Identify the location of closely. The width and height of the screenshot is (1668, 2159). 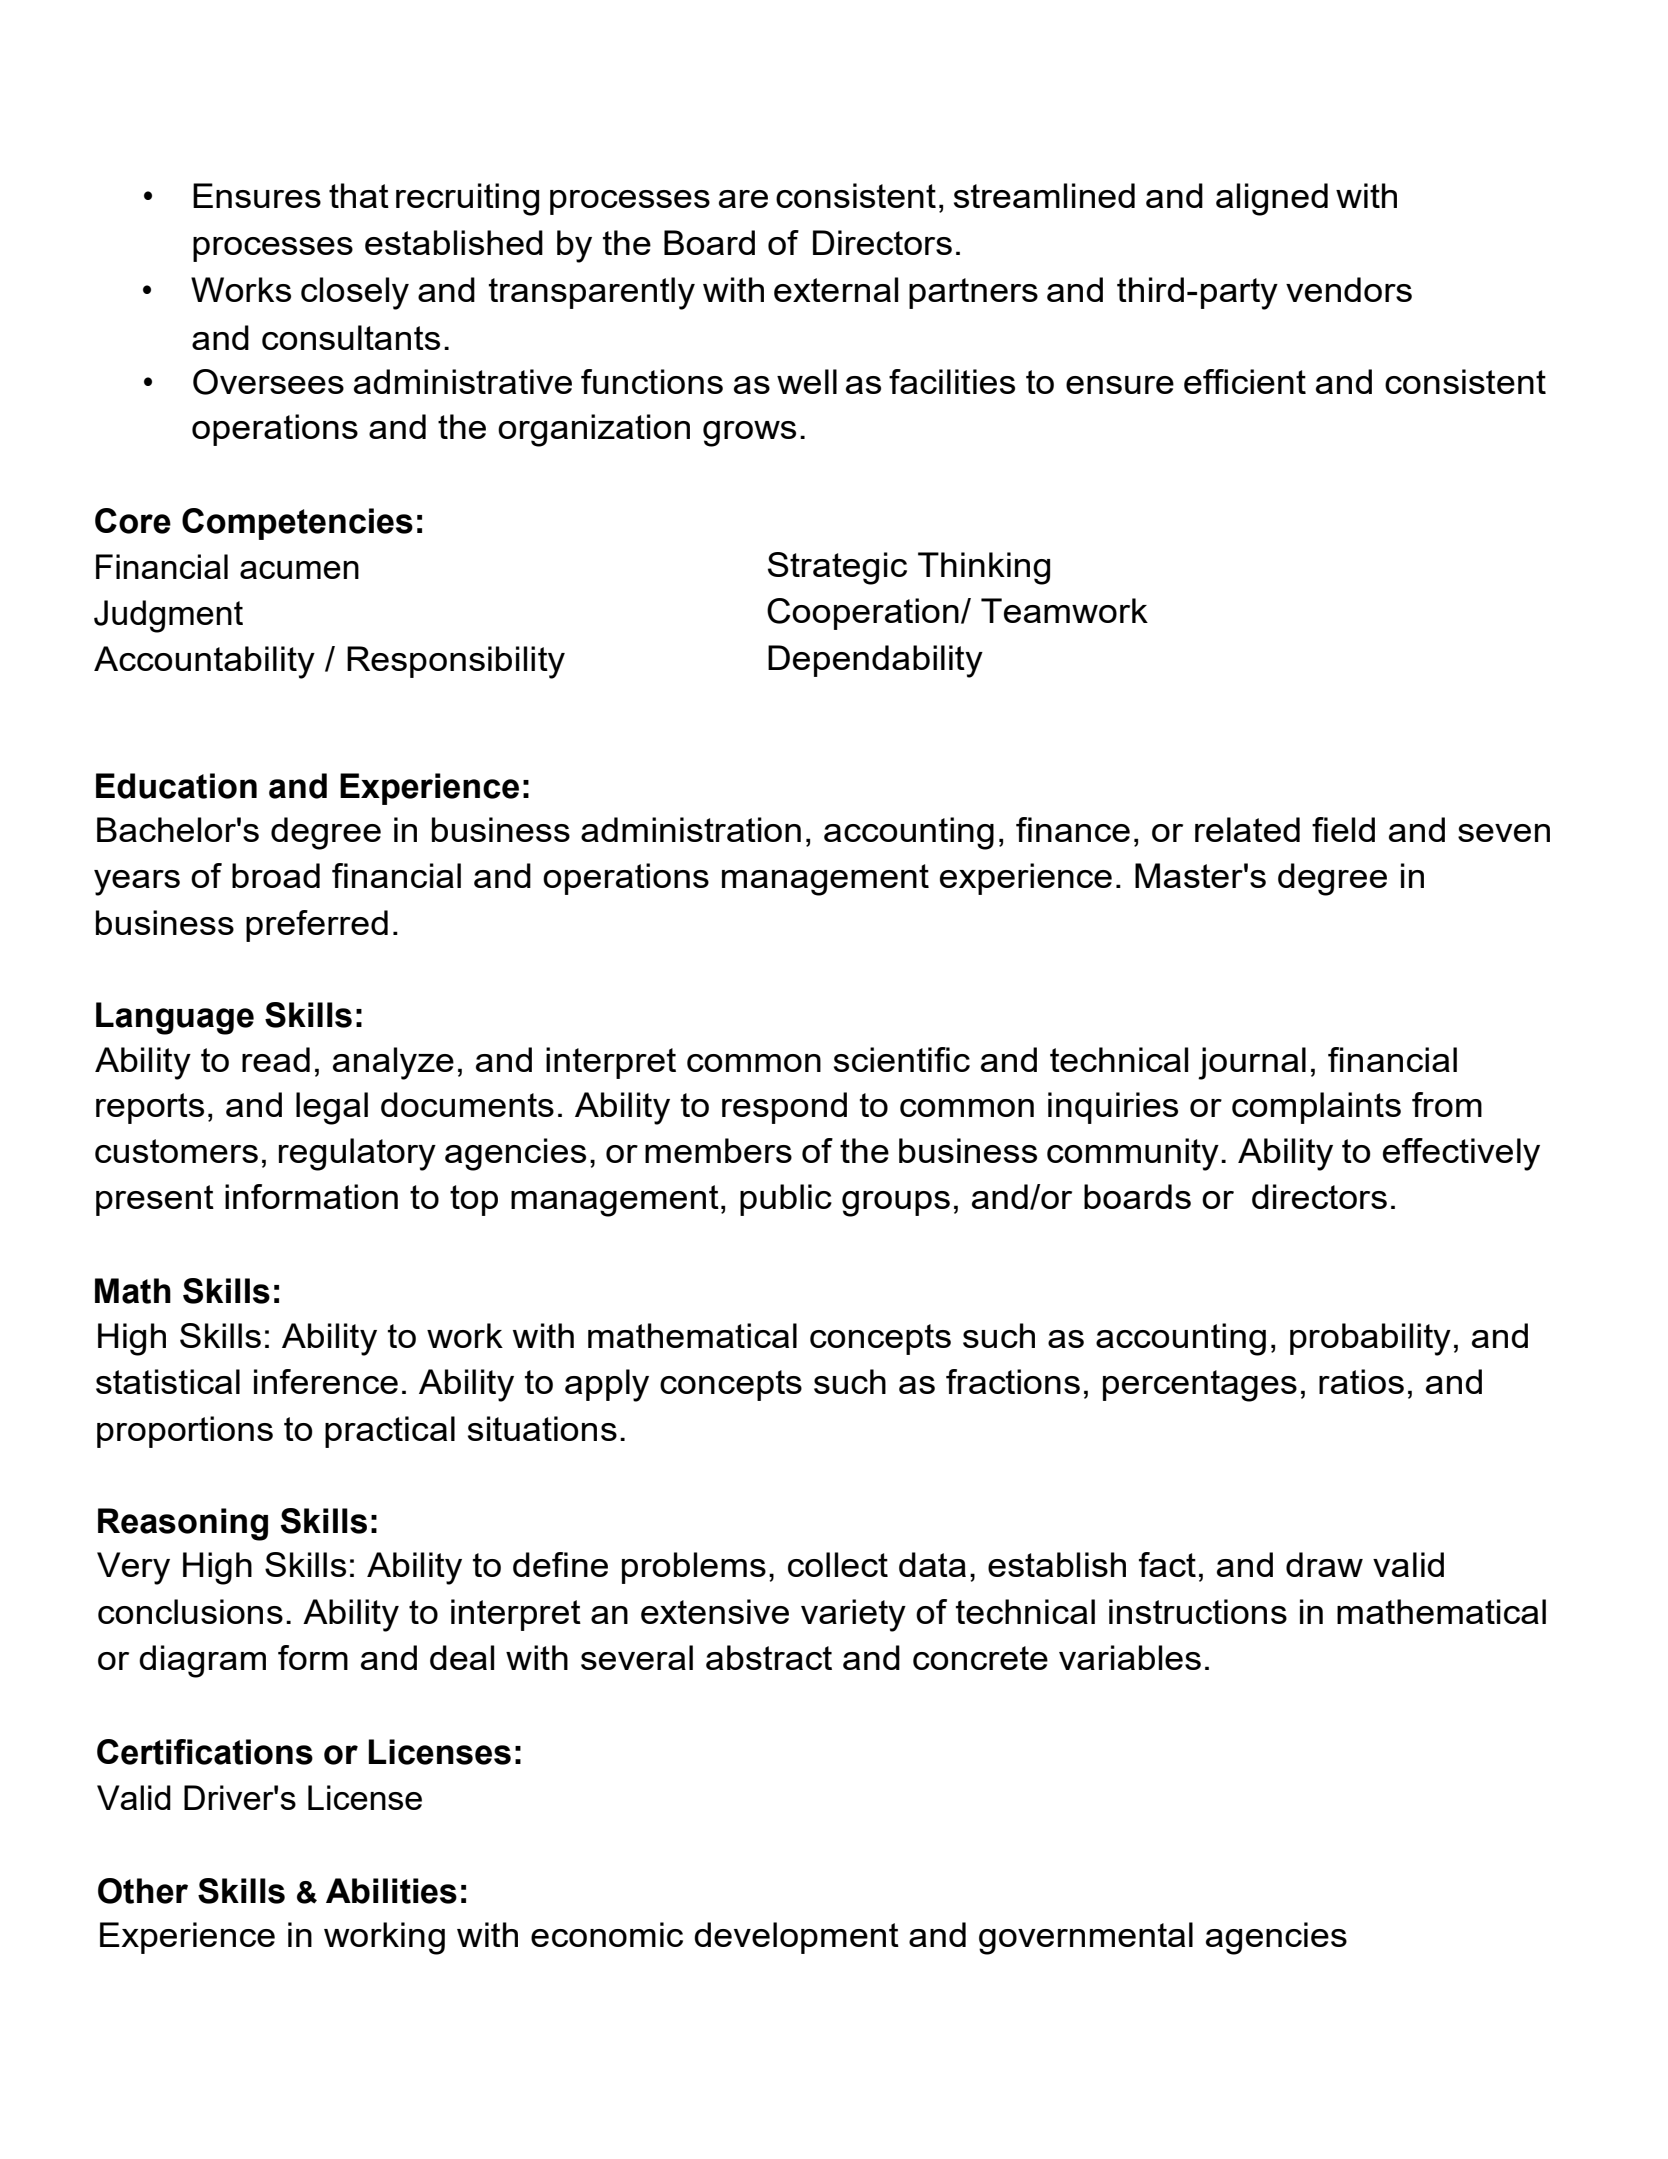
(355, 293).
